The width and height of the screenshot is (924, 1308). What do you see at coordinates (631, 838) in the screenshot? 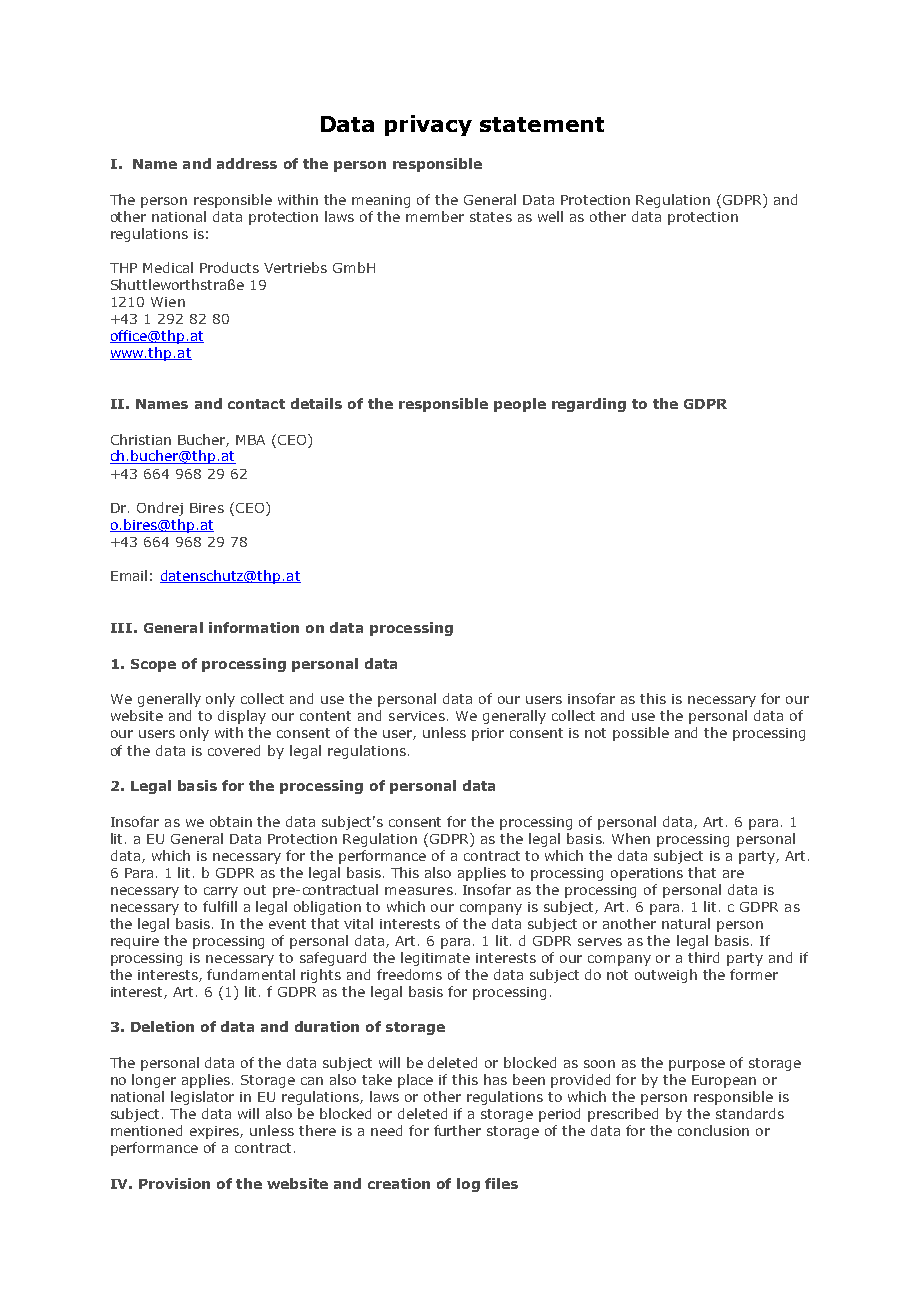
I see `When` at bounding box center [631, 838].
